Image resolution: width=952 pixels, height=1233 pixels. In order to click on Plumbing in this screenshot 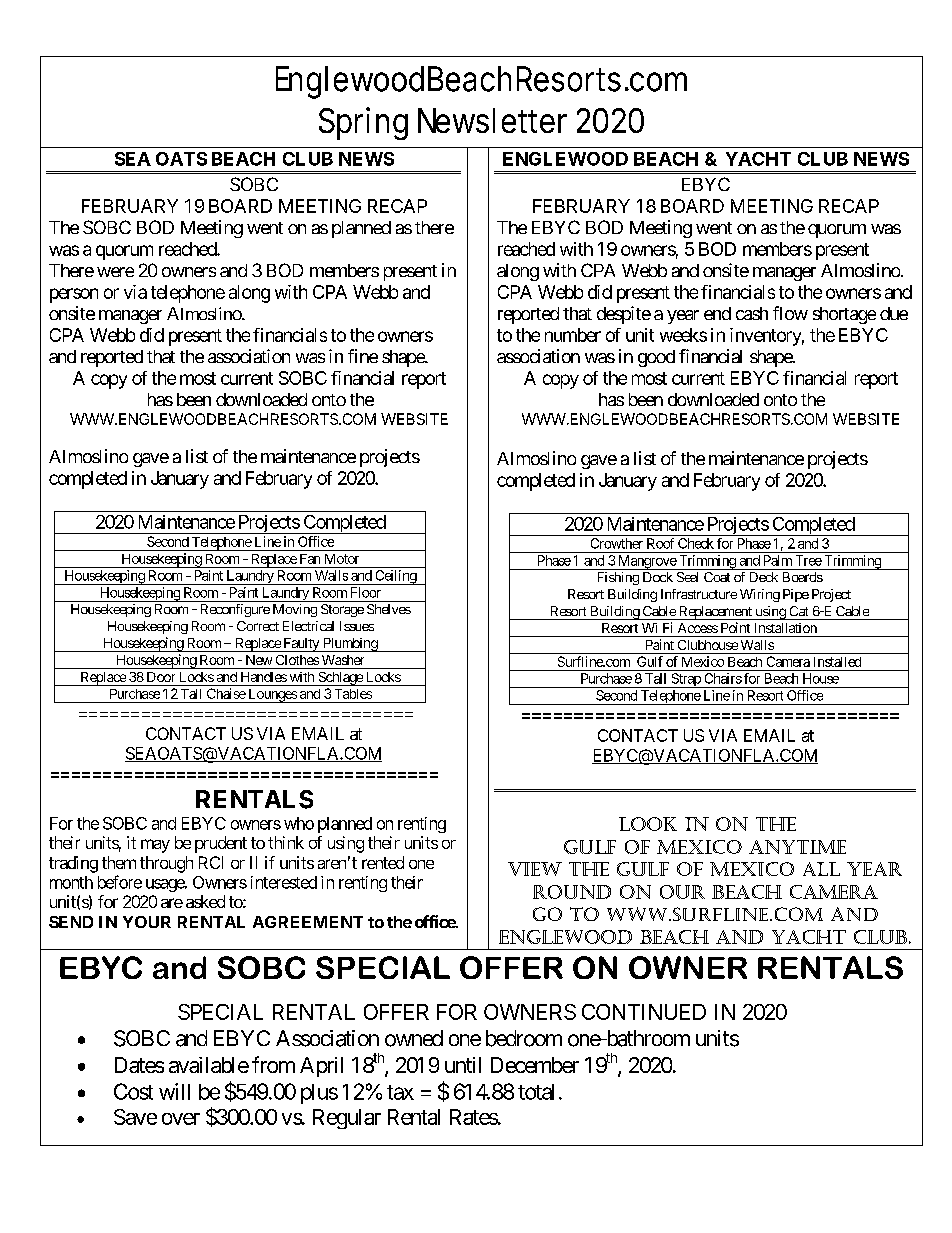, I will do `click(349, 645)`.
